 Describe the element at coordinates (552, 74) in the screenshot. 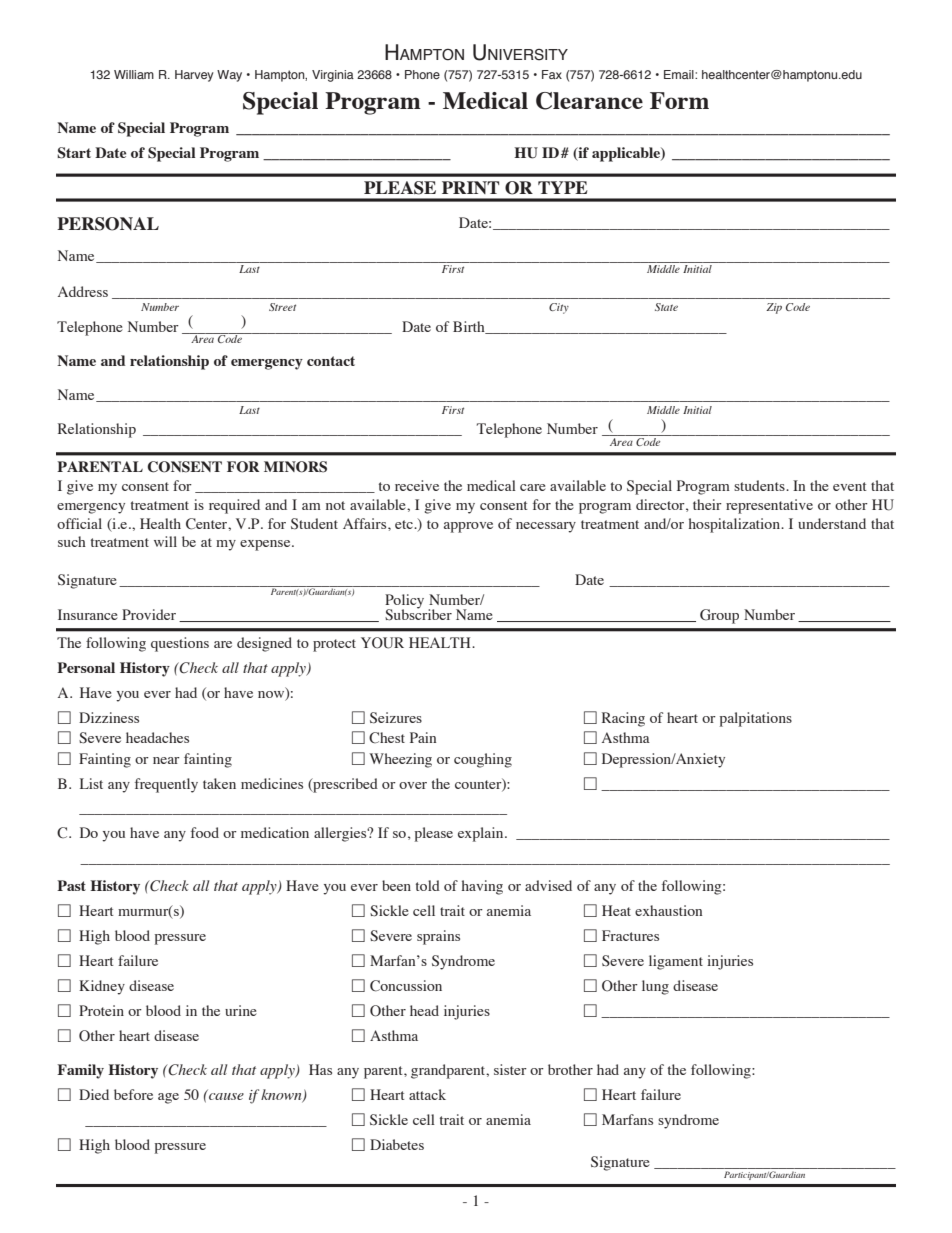

I see `Fax` at that location.
